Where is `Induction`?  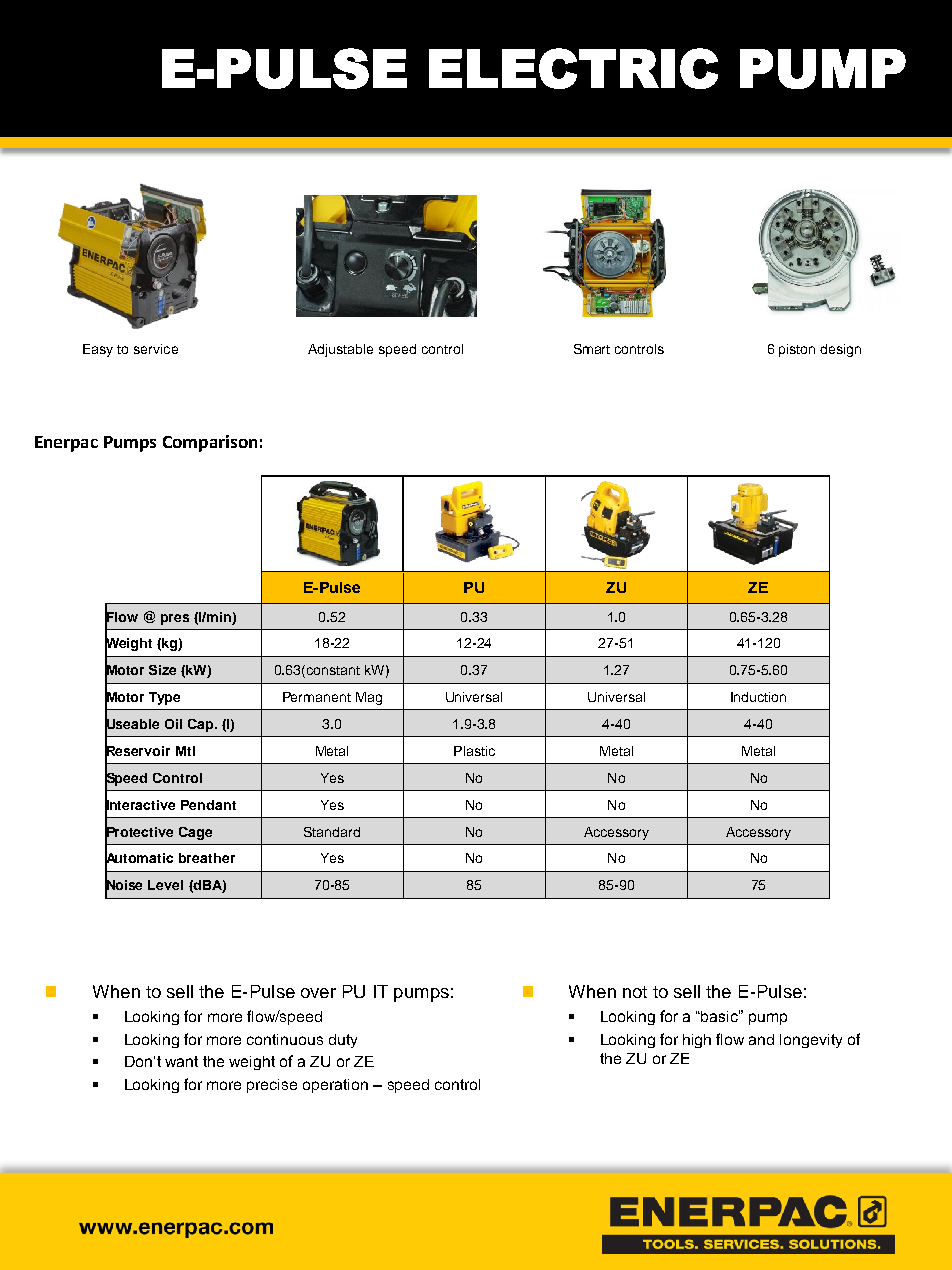 Induction is located at coordinates (758, 697).
